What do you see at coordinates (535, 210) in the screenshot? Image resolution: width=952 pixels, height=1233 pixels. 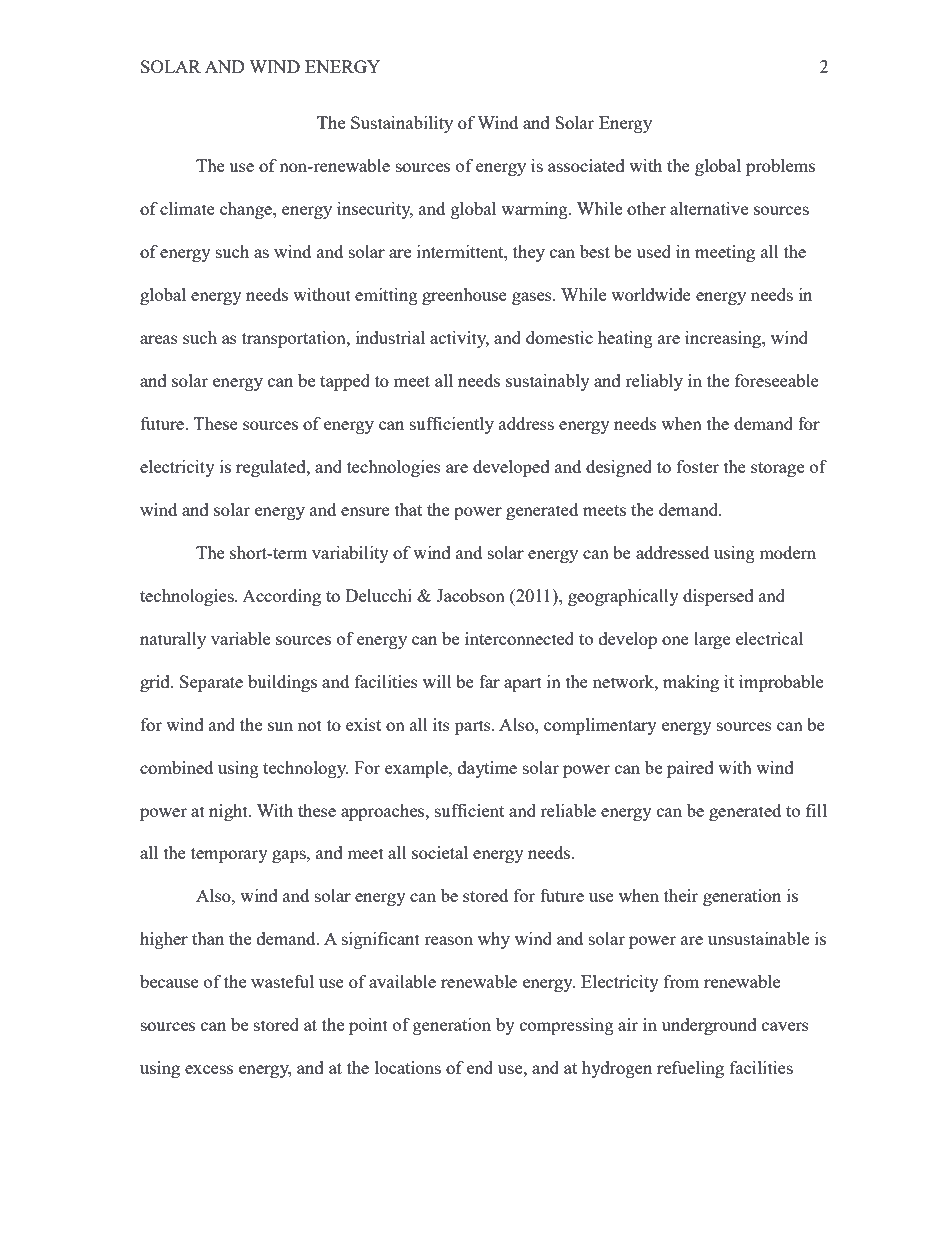 I see `warming` at bounding box center [535, 210].
